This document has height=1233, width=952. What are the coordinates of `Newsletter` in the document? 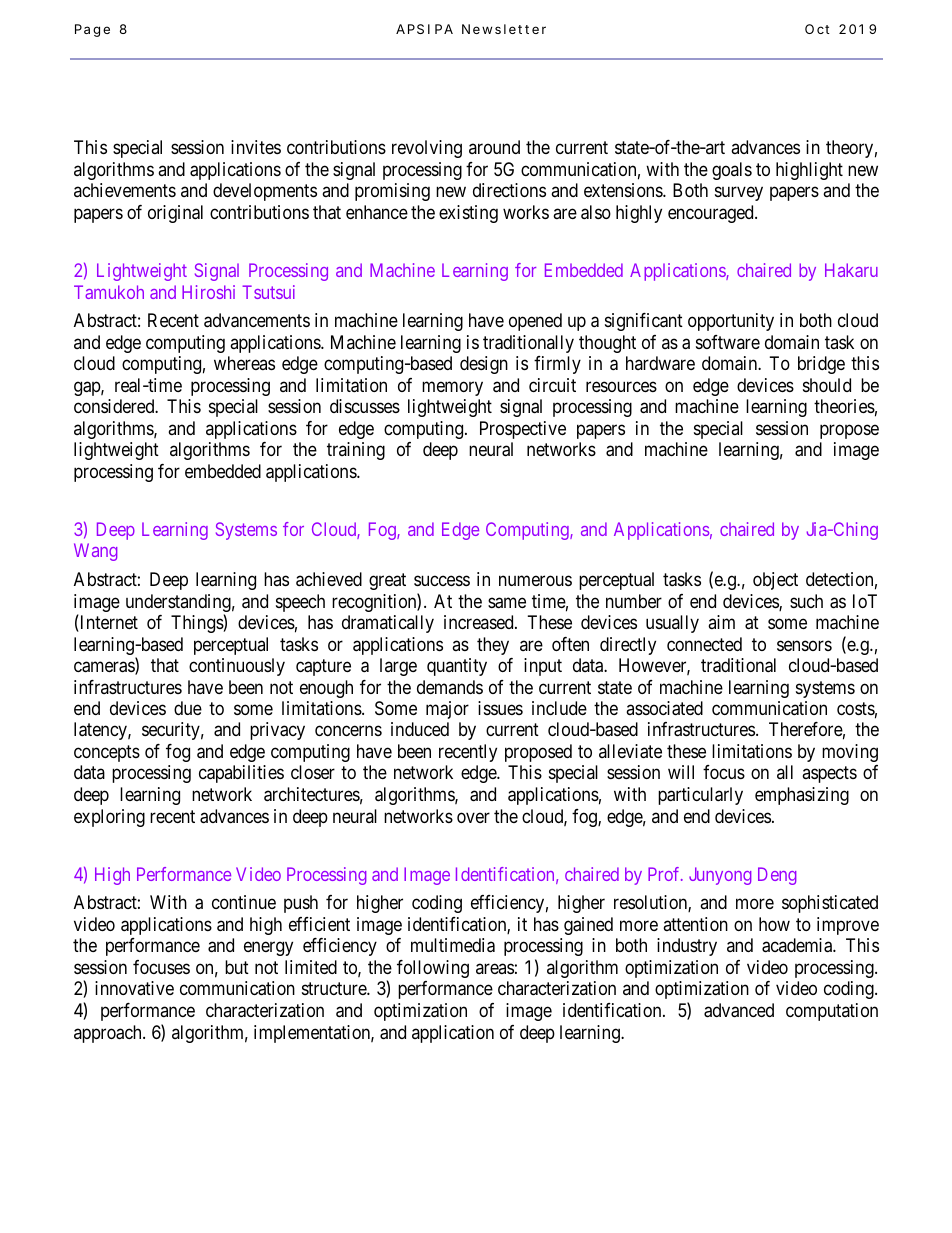 It's located at (504, 29).
